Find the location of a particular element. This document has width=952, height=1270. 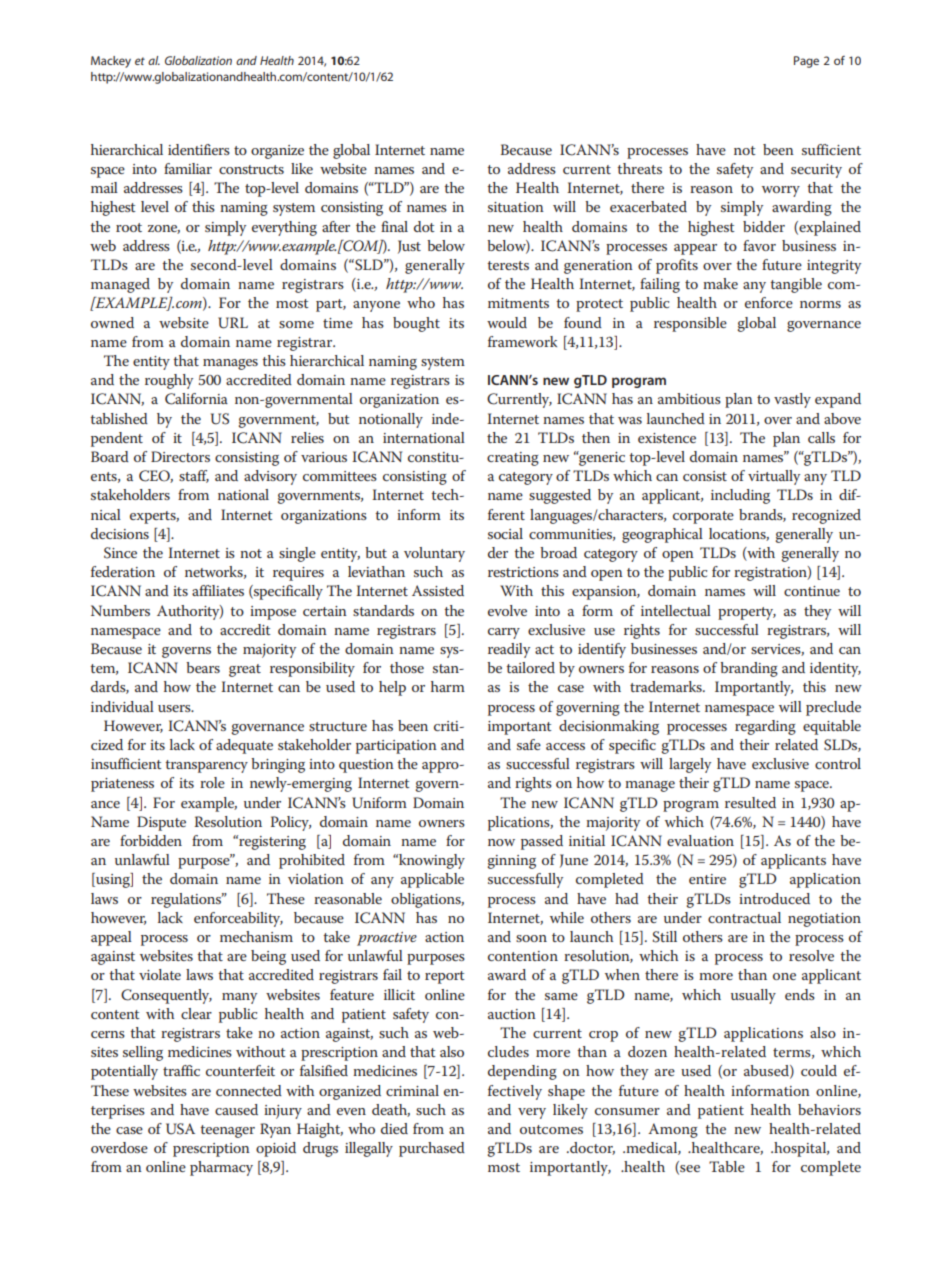

transparency is located at coordinates (206, 766).
